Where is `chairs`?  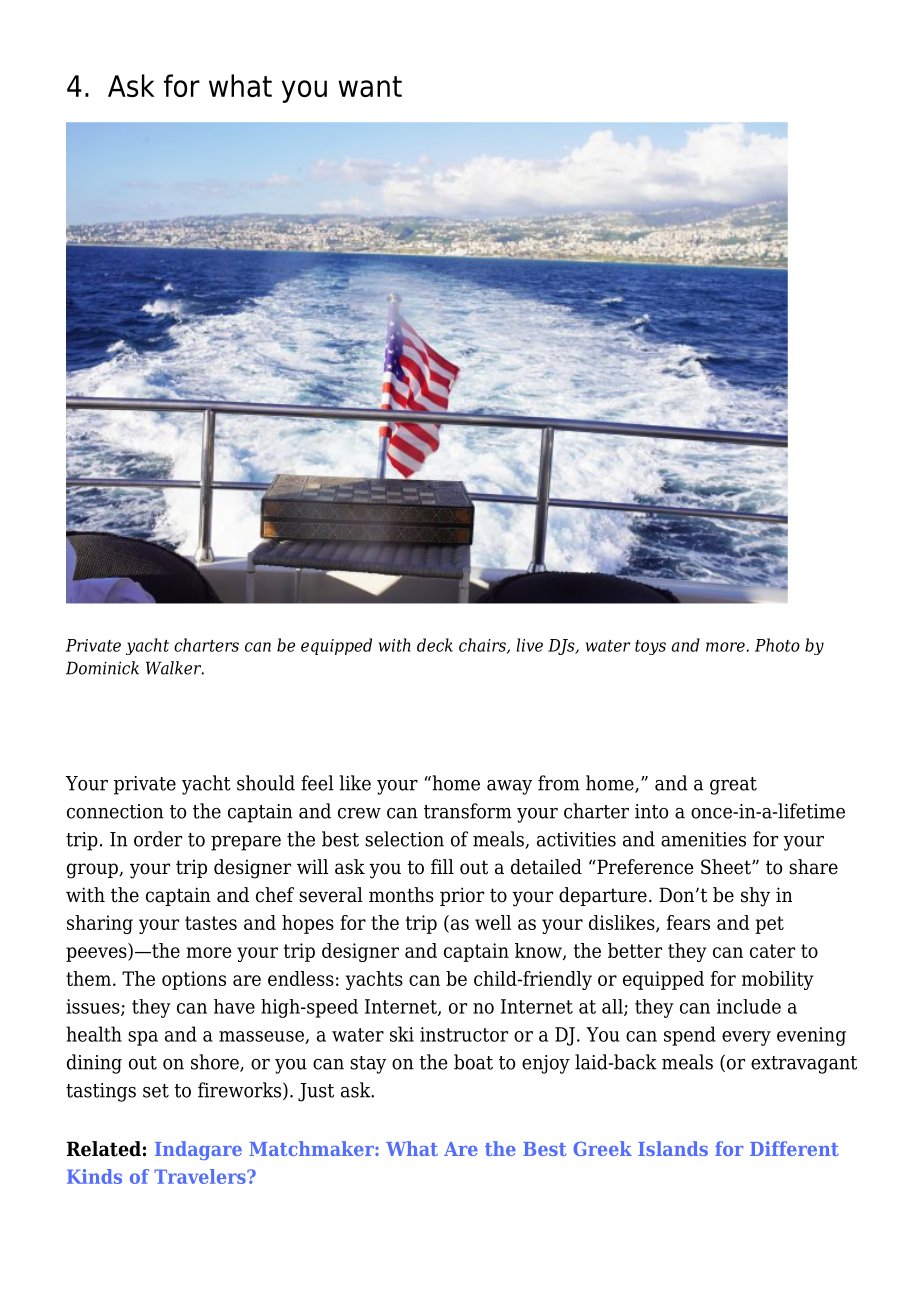 chairs is located at coordinates (483, 646).
